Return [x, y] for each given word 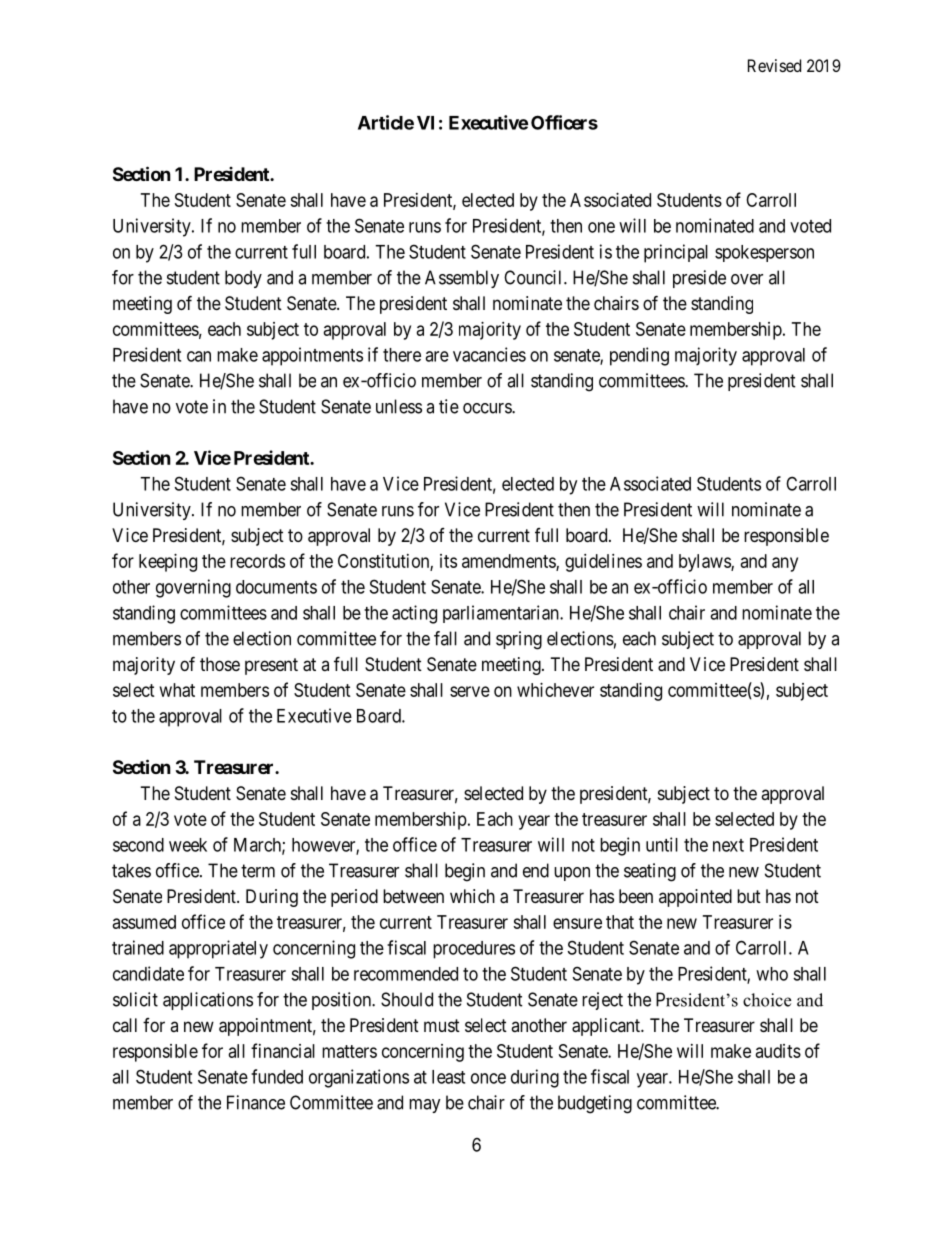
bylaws [705, 563]
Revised [774, 65]
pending [639, 356]
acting [414, 614]
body [243, 279]
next [728, 845]
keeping [168, 563]
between [413, 896]
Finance [256, 1102]
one [601, 227]
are [437, 356]
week [188, 845]
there [402, 355]
